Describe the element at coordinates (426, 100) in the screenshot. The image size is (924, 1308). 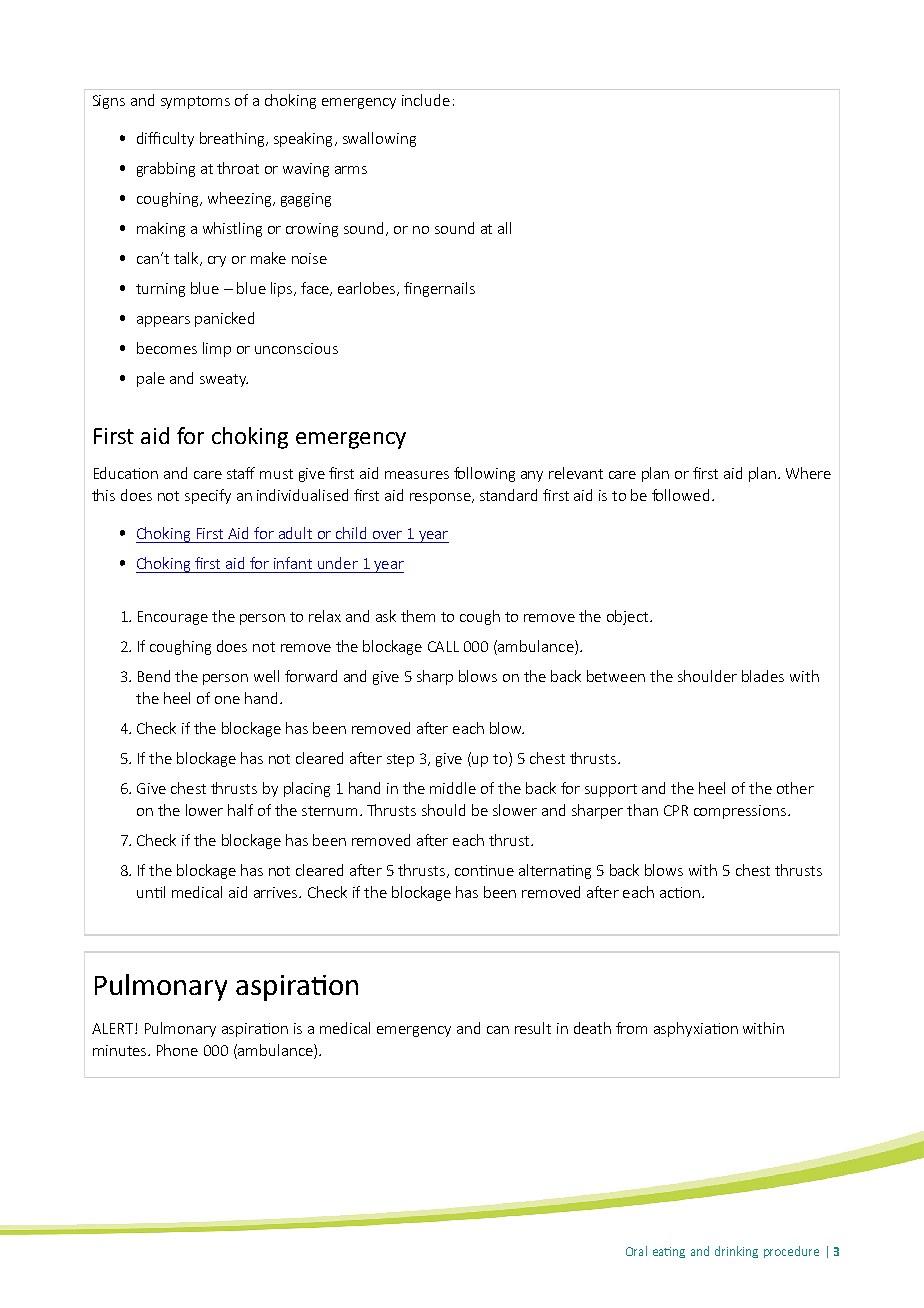
I see `include` at that location.
